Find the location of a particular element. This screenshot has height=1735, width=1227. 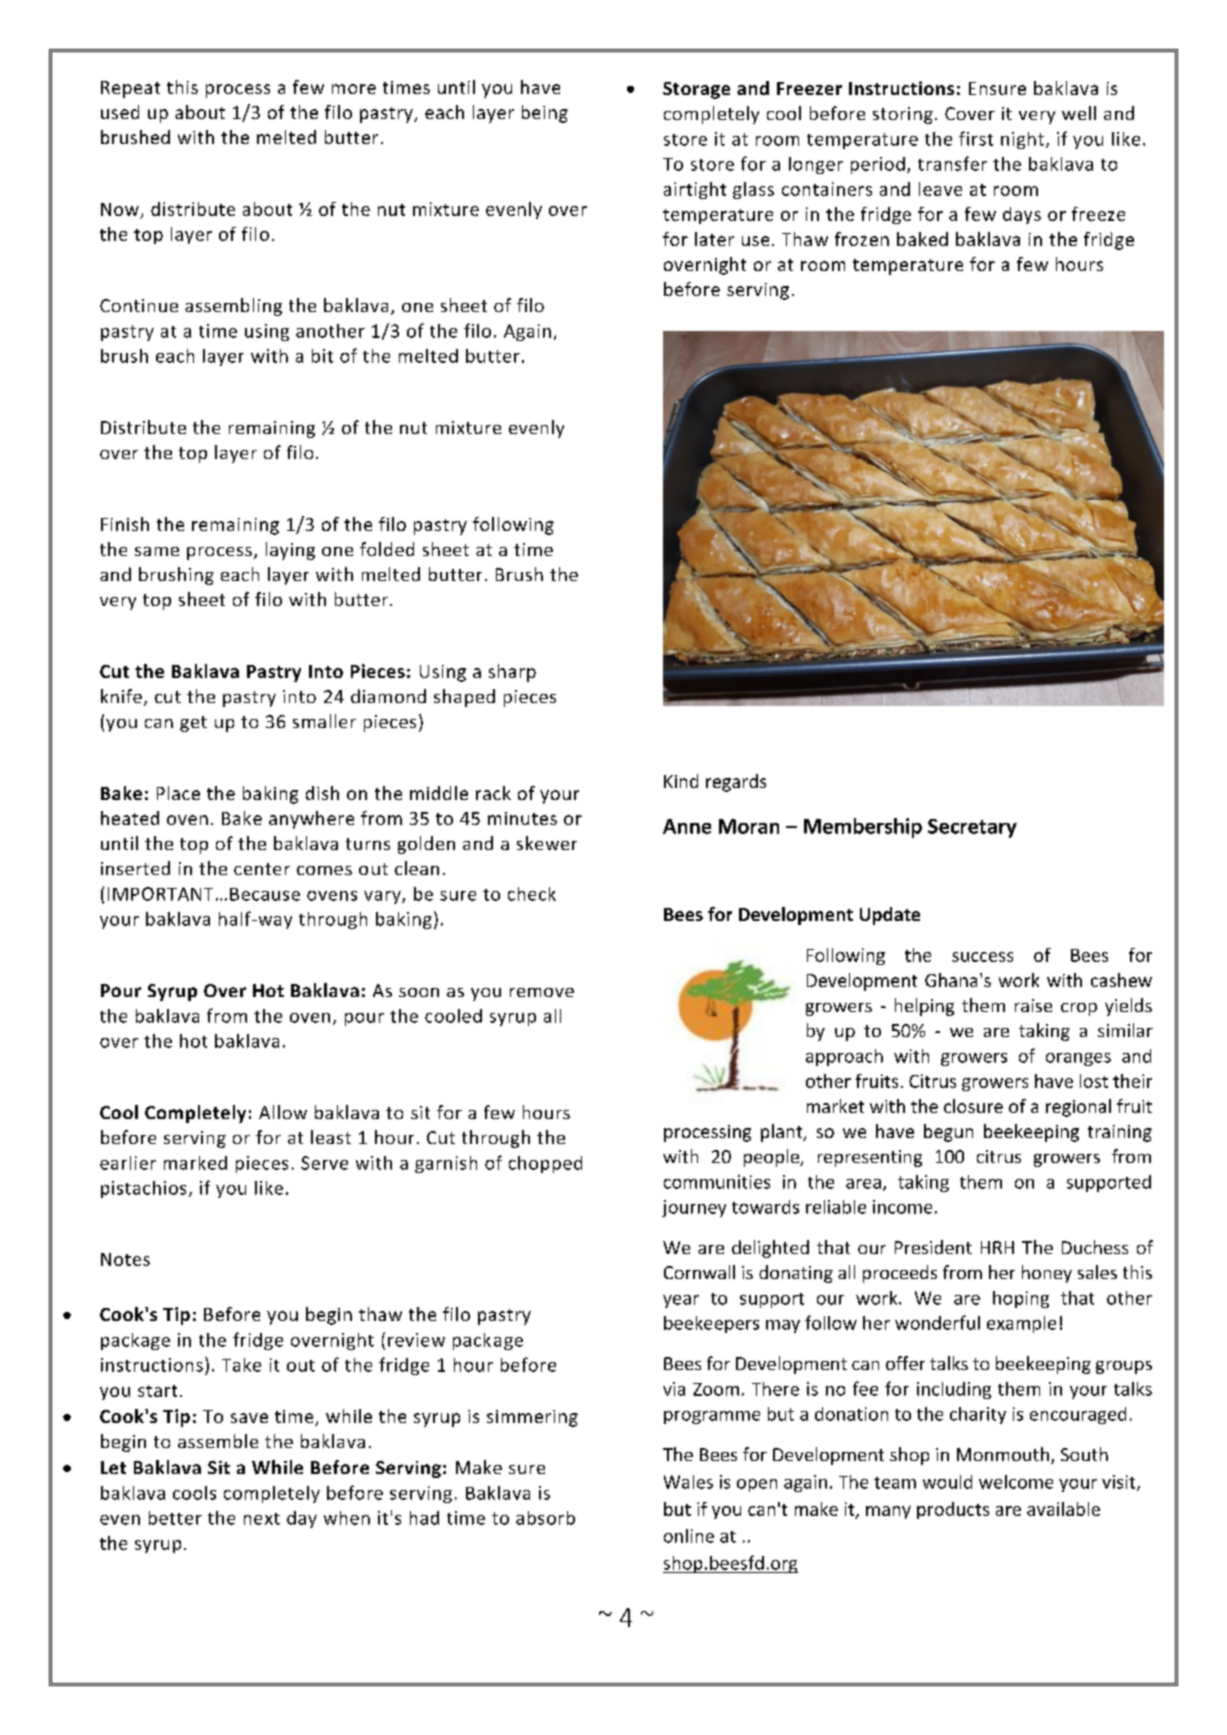

used is located at coordinates (120, 112).
